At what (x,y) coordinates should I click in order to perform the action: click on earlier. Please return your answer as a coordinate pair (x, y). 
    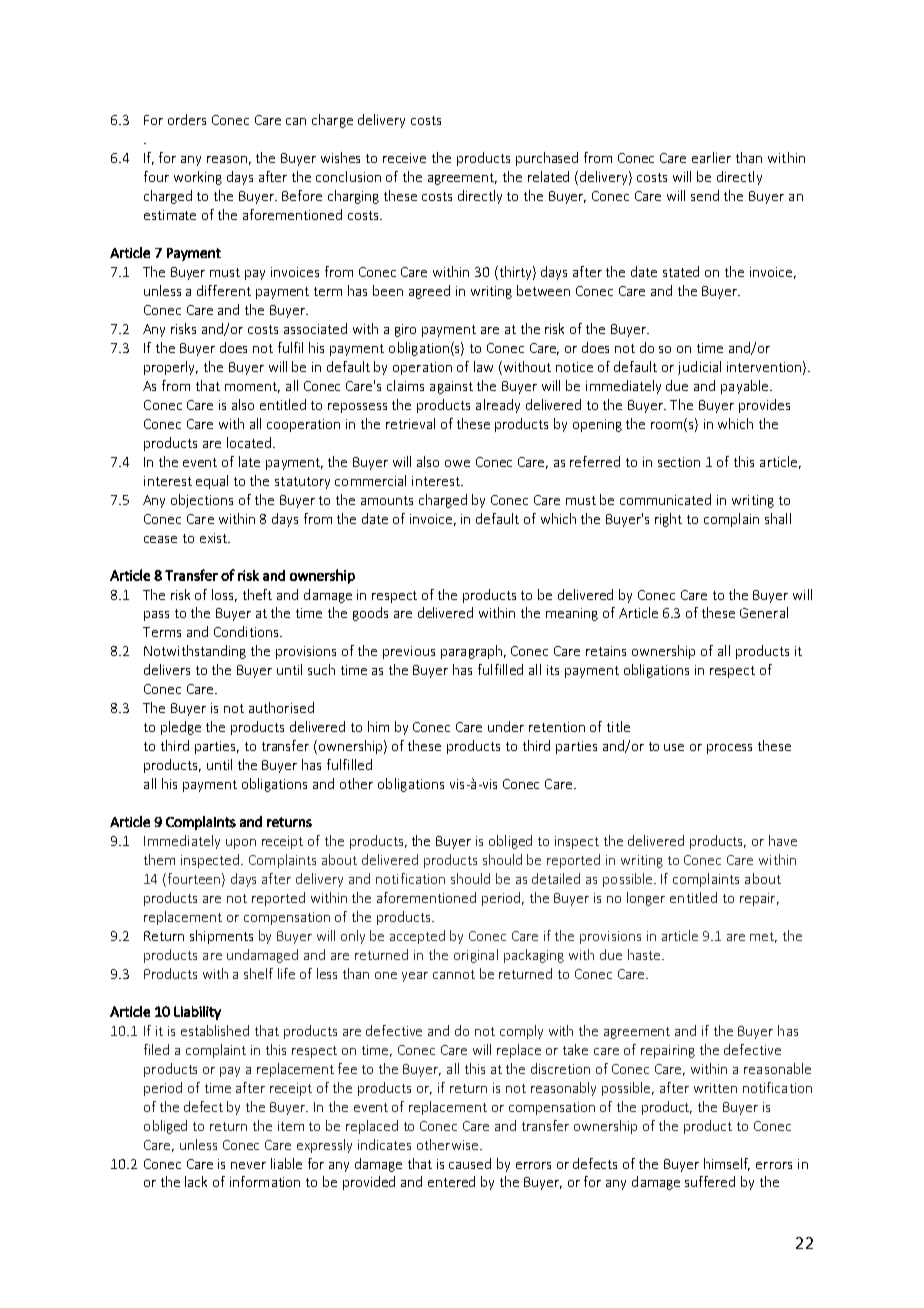
    Looking at the image, I should click on (711, 157).
